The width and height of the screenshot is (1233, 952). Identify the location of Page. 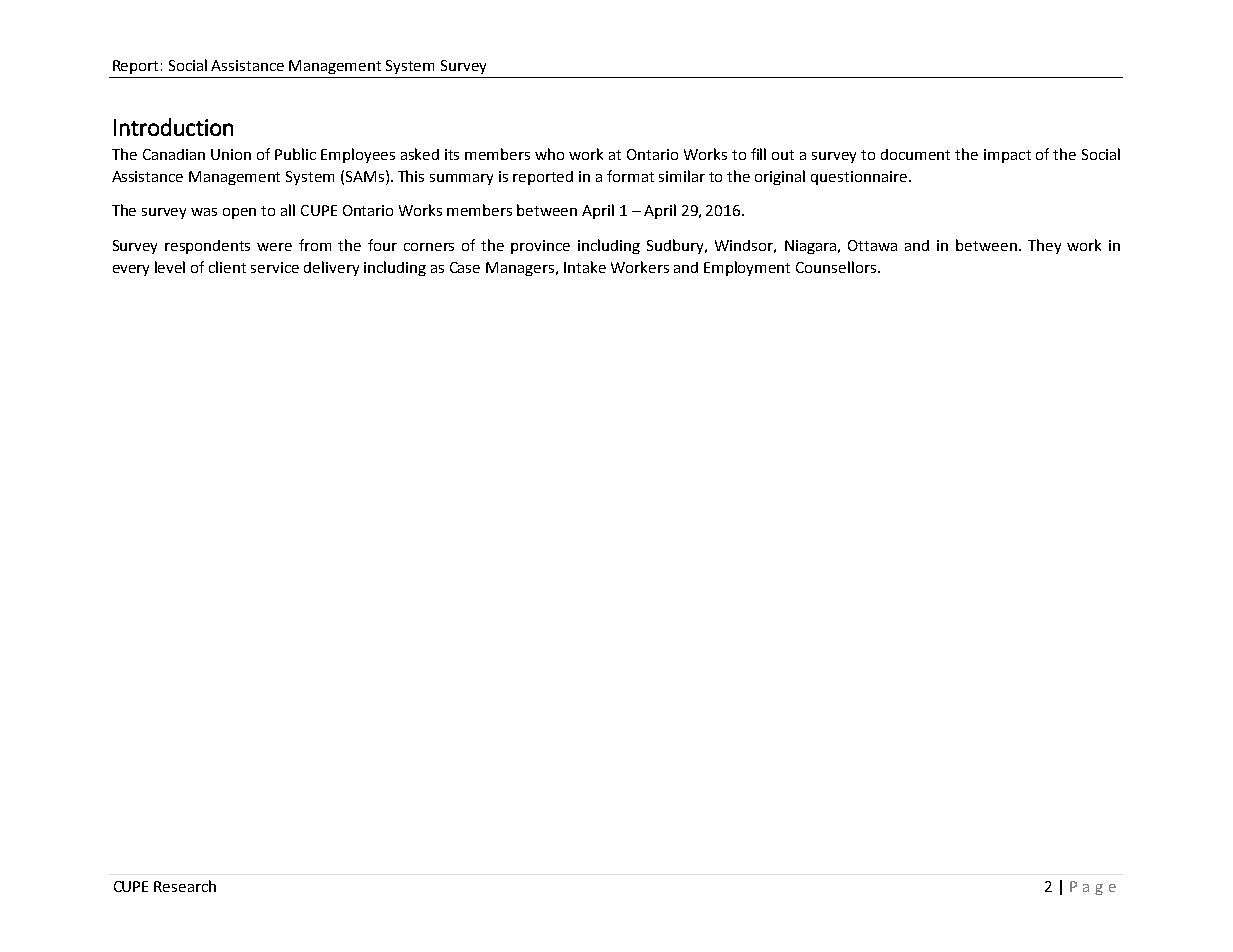
(1093, 888).
